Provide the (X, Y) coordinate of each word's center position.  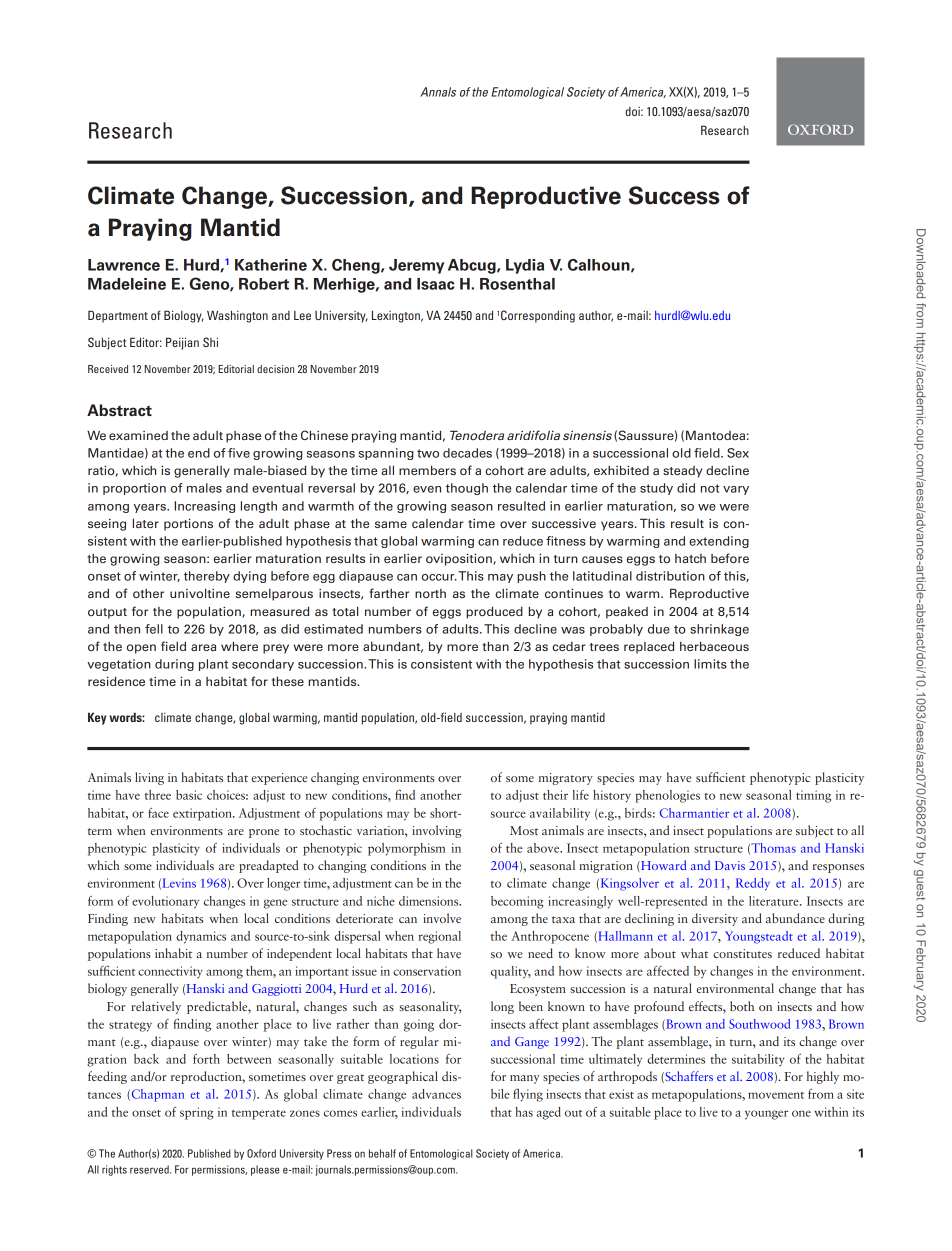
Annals (438, 92)
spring (196, 1113)
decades (467, 453)
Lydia (525, 266)
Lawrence (124, 265)
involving (437, 831)
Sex (738, 453)
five (239, 453)
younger (766, 1115)
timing (813, 796)
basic (189, 795)
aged (548, 1113)
